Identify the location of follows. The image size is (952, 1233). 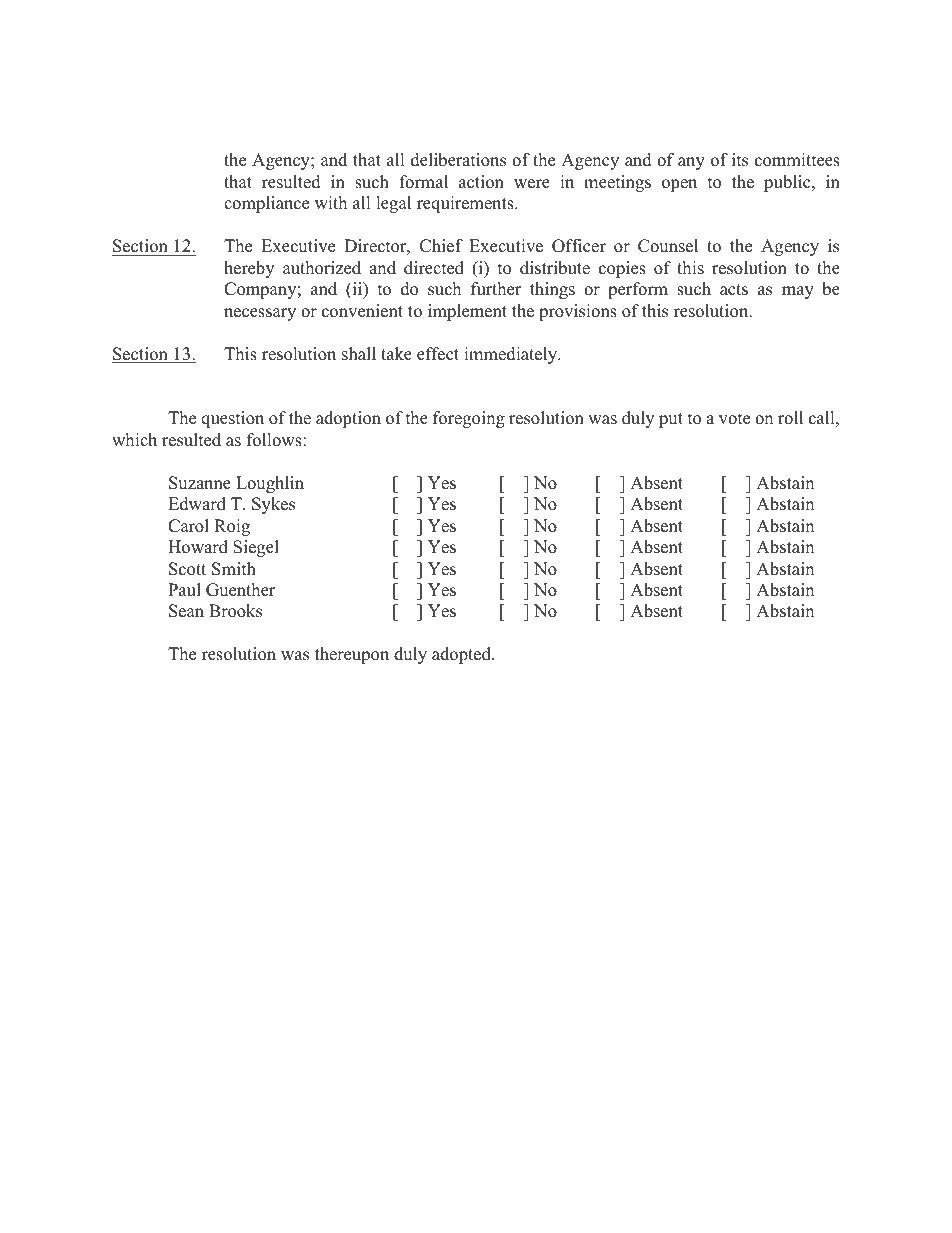
(275, 440).
